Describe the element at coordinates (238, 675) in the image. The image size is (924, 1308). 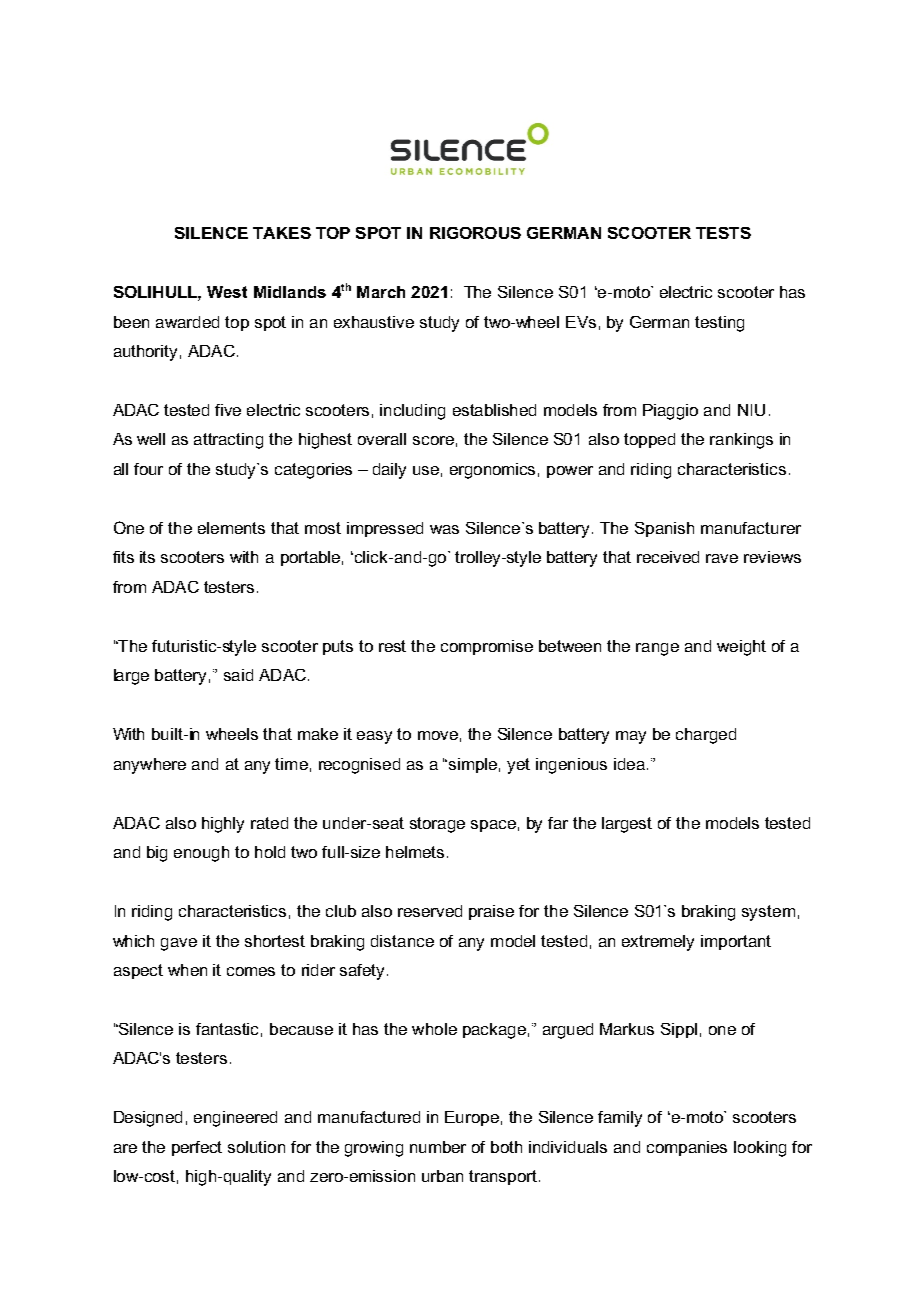
I see `said` at that location.
